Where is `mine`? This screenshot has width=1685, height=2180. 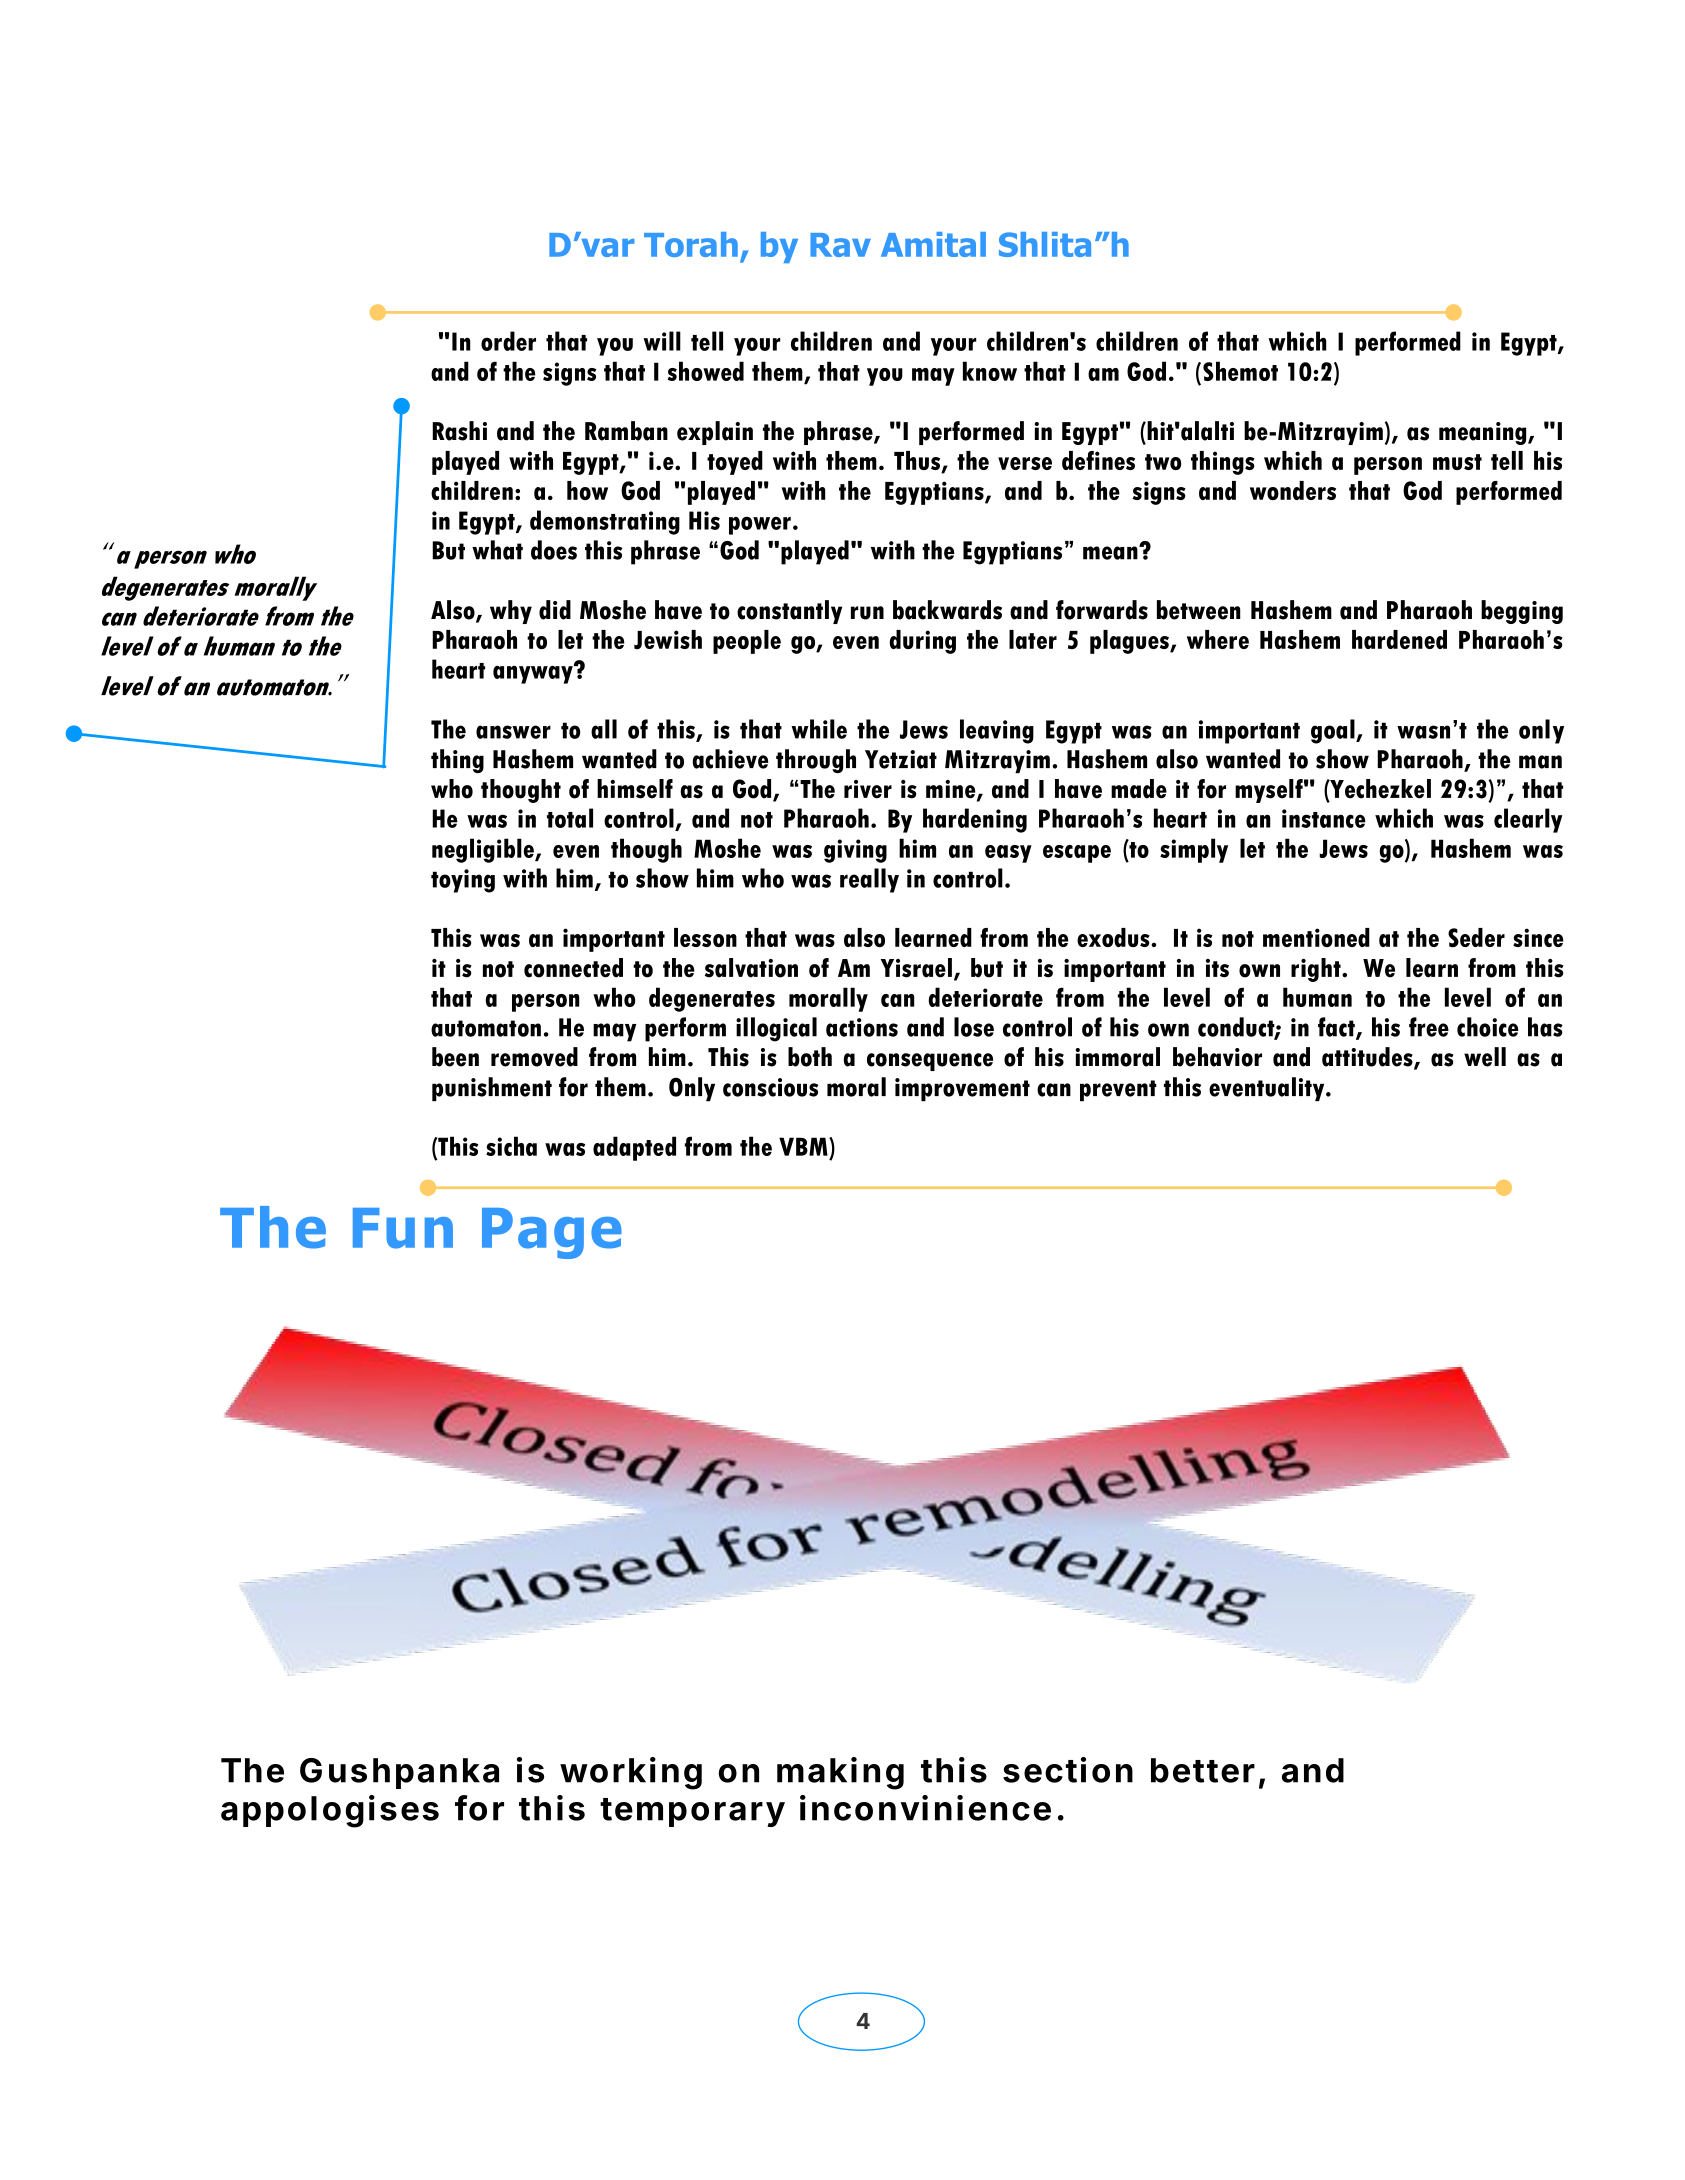
mine is located at coordinates (952, 790).
